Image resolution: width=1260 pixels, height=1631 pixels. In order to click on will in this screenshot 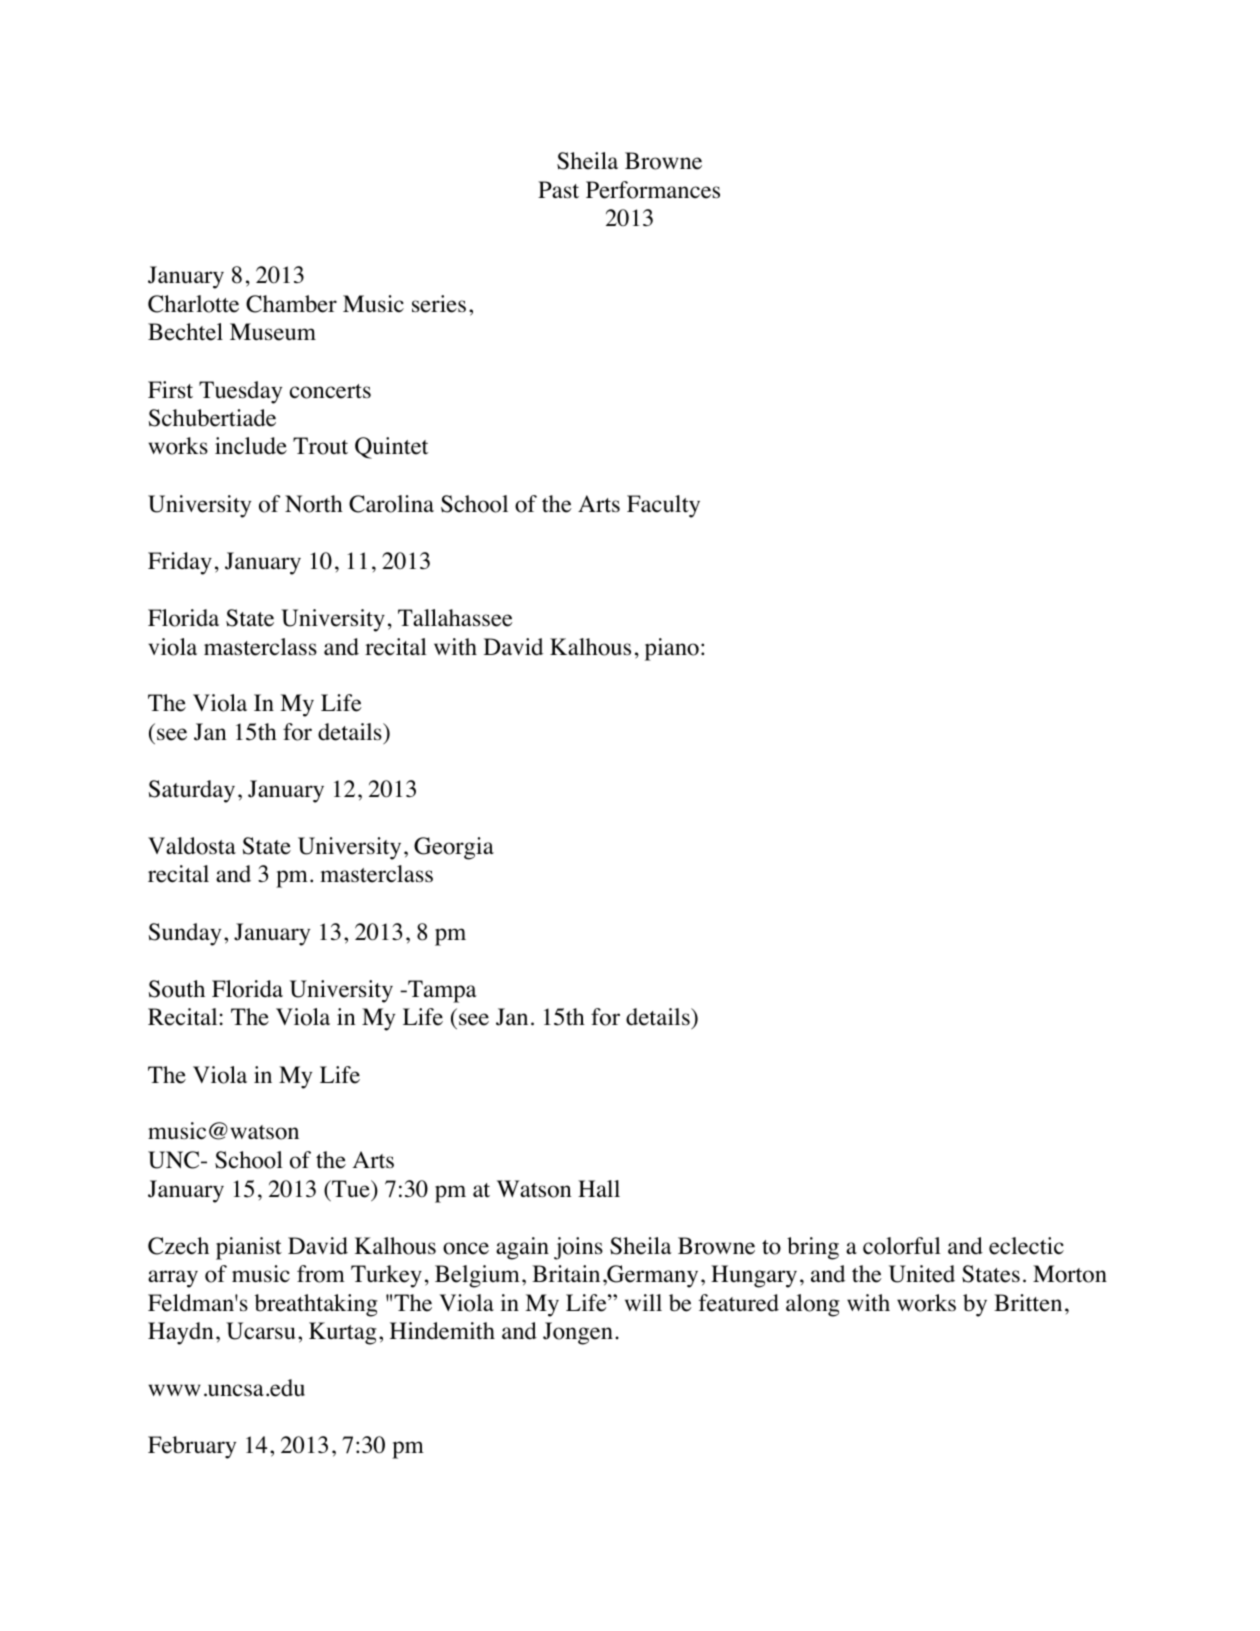, I will do `click(643, 1302)`.
